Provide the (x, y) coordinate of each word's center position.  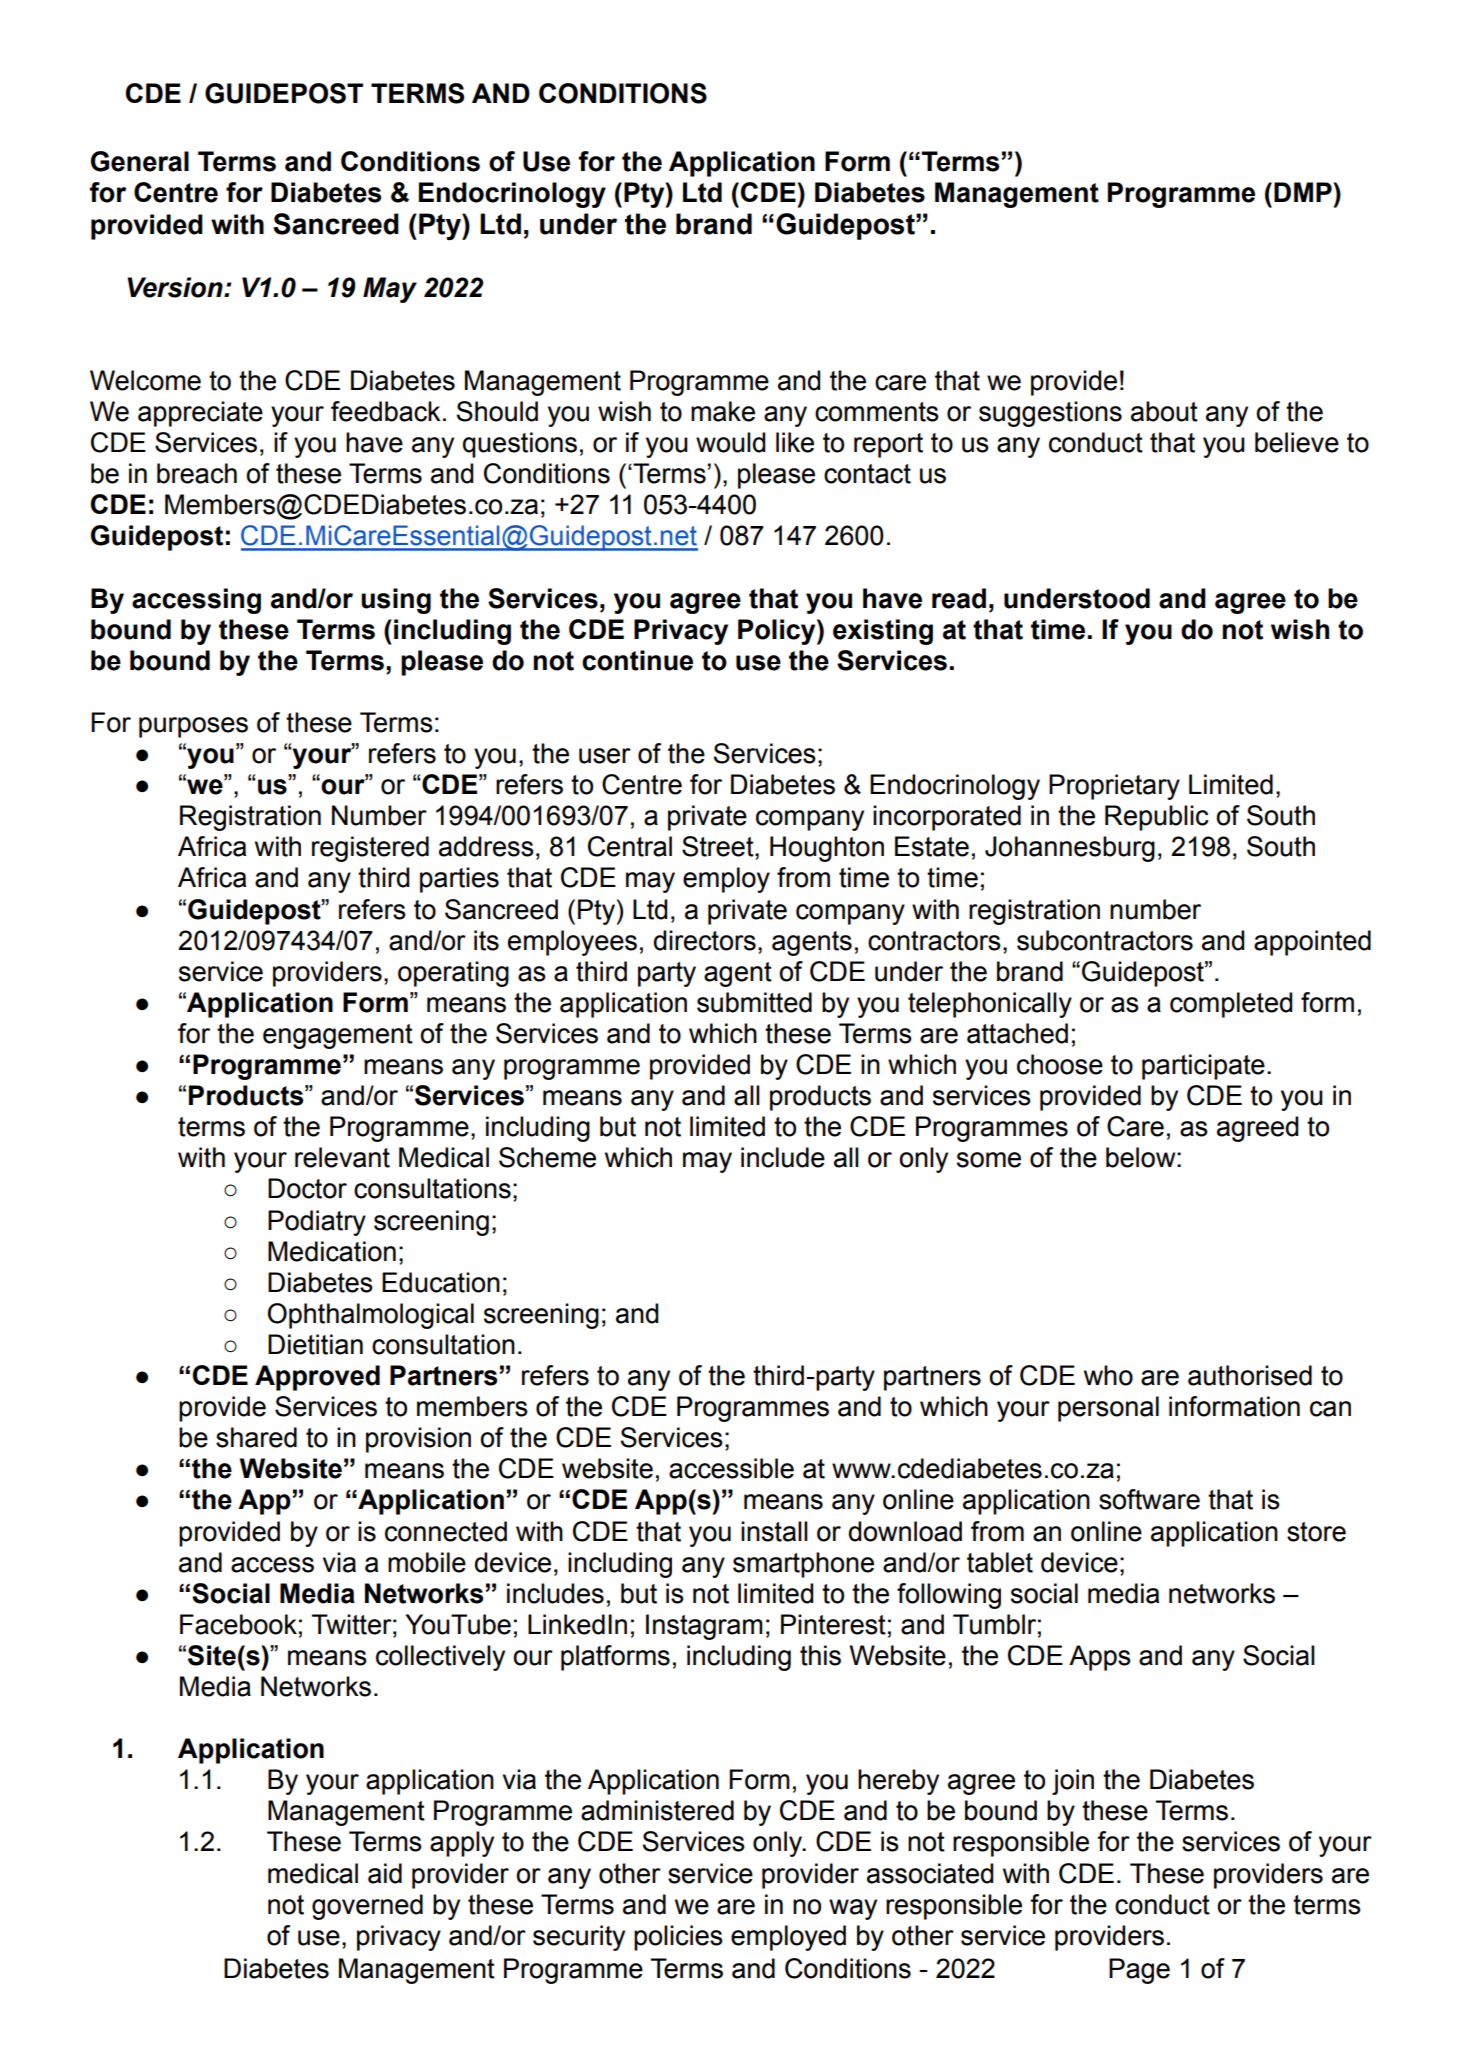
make (723, 411)
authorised (1250, 1375)
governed (367, 1907)
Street (719, 846)
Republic (1157, 818)
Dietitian (315, 1344)
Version (176, 287)
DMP (1303, 192)
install (774, 1531)
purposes (193, 727)
